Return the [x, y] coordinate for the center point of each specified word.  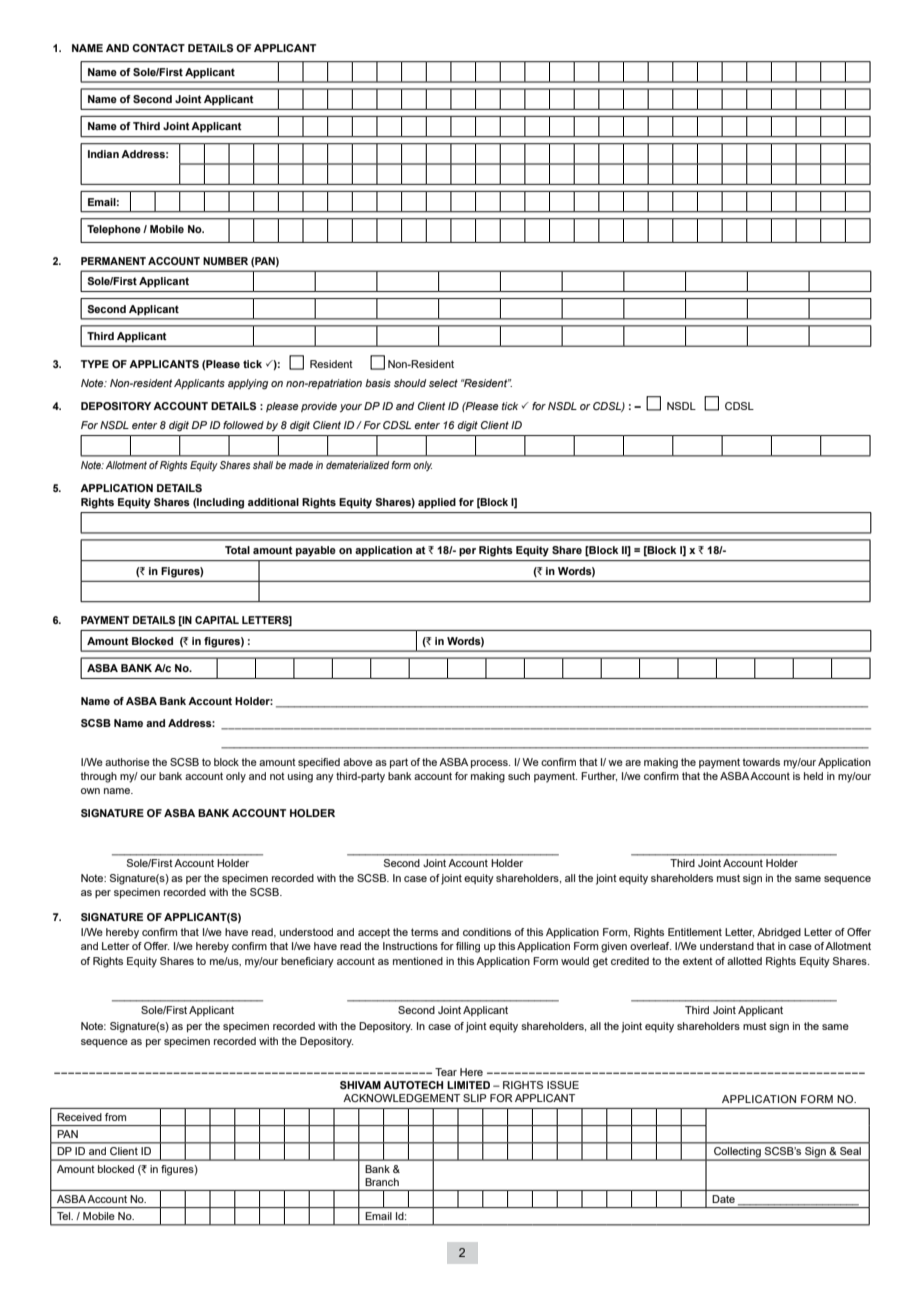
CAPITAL [217, 620]
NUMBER [225, 261]
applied [437, 503]
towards [761, 762]
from [115, 1117]
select [443, 383]
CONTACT [158, 48]
